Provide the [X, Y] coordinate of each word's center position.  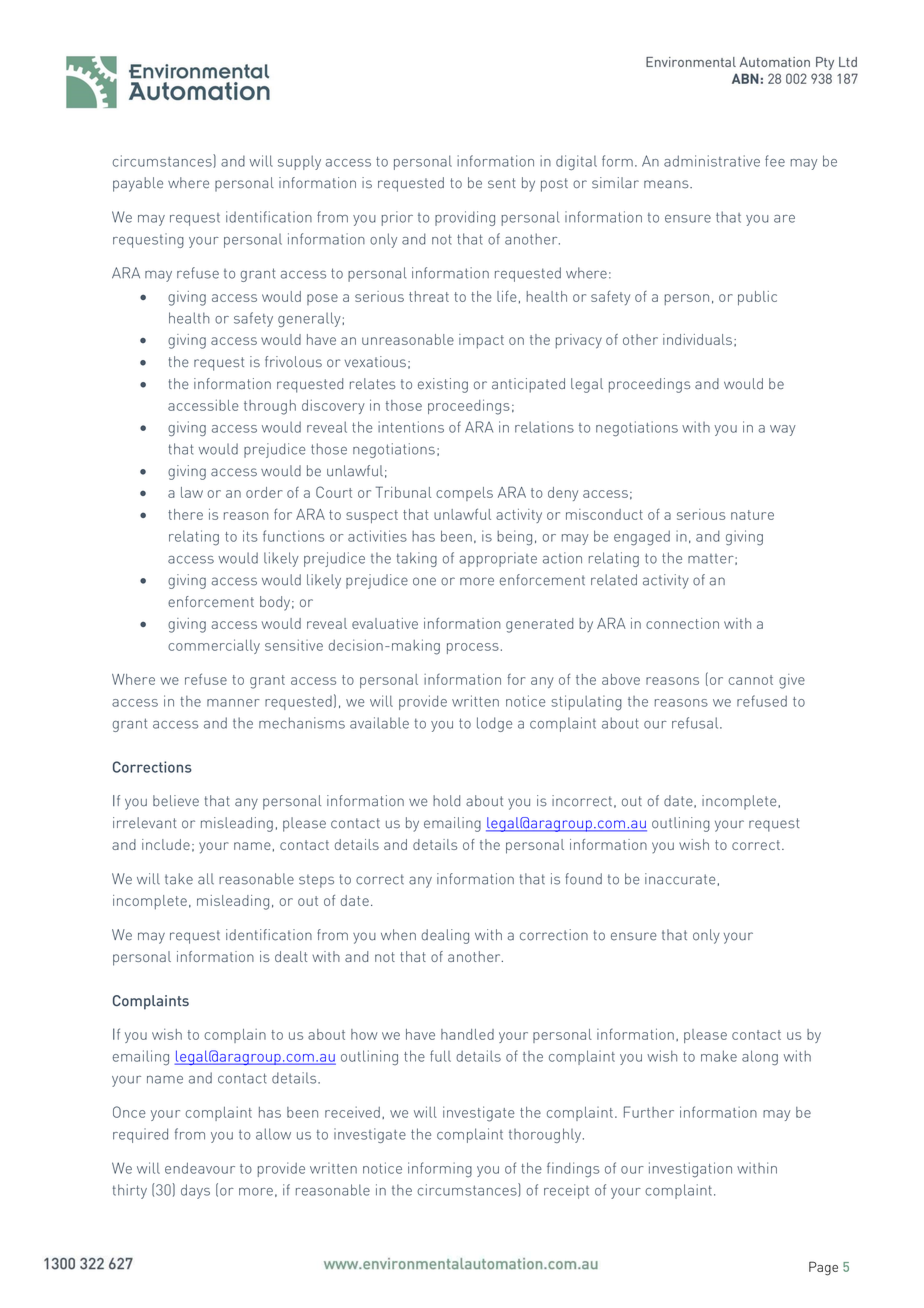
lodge [494, 724]
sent [502, 183]
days [195, 1191]
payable [138, 184]
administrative [712, 161]
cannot [751, 680]
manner [233, 703]
